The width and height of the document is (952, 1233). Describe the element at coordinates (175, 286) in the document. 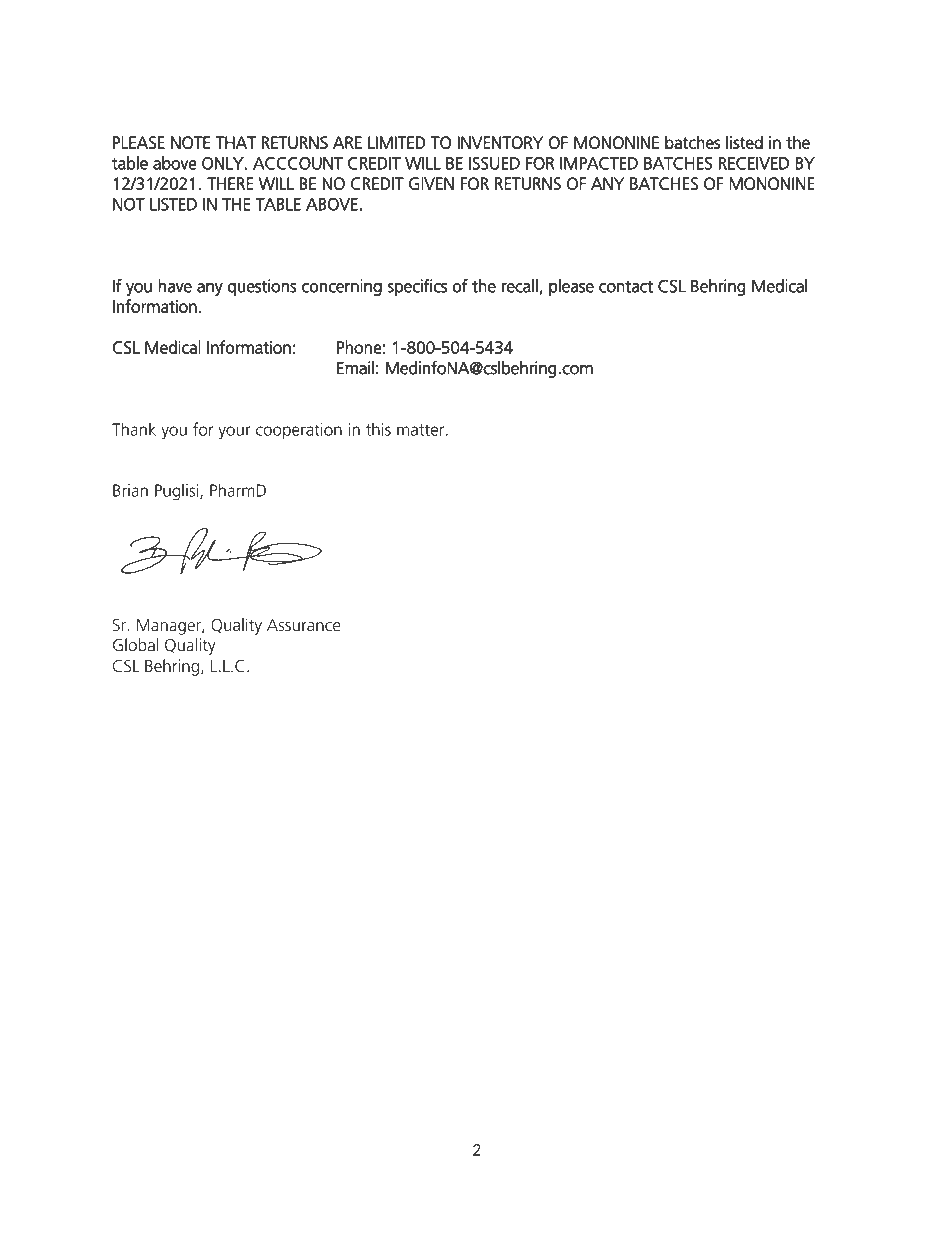

I see `have` at that location.
